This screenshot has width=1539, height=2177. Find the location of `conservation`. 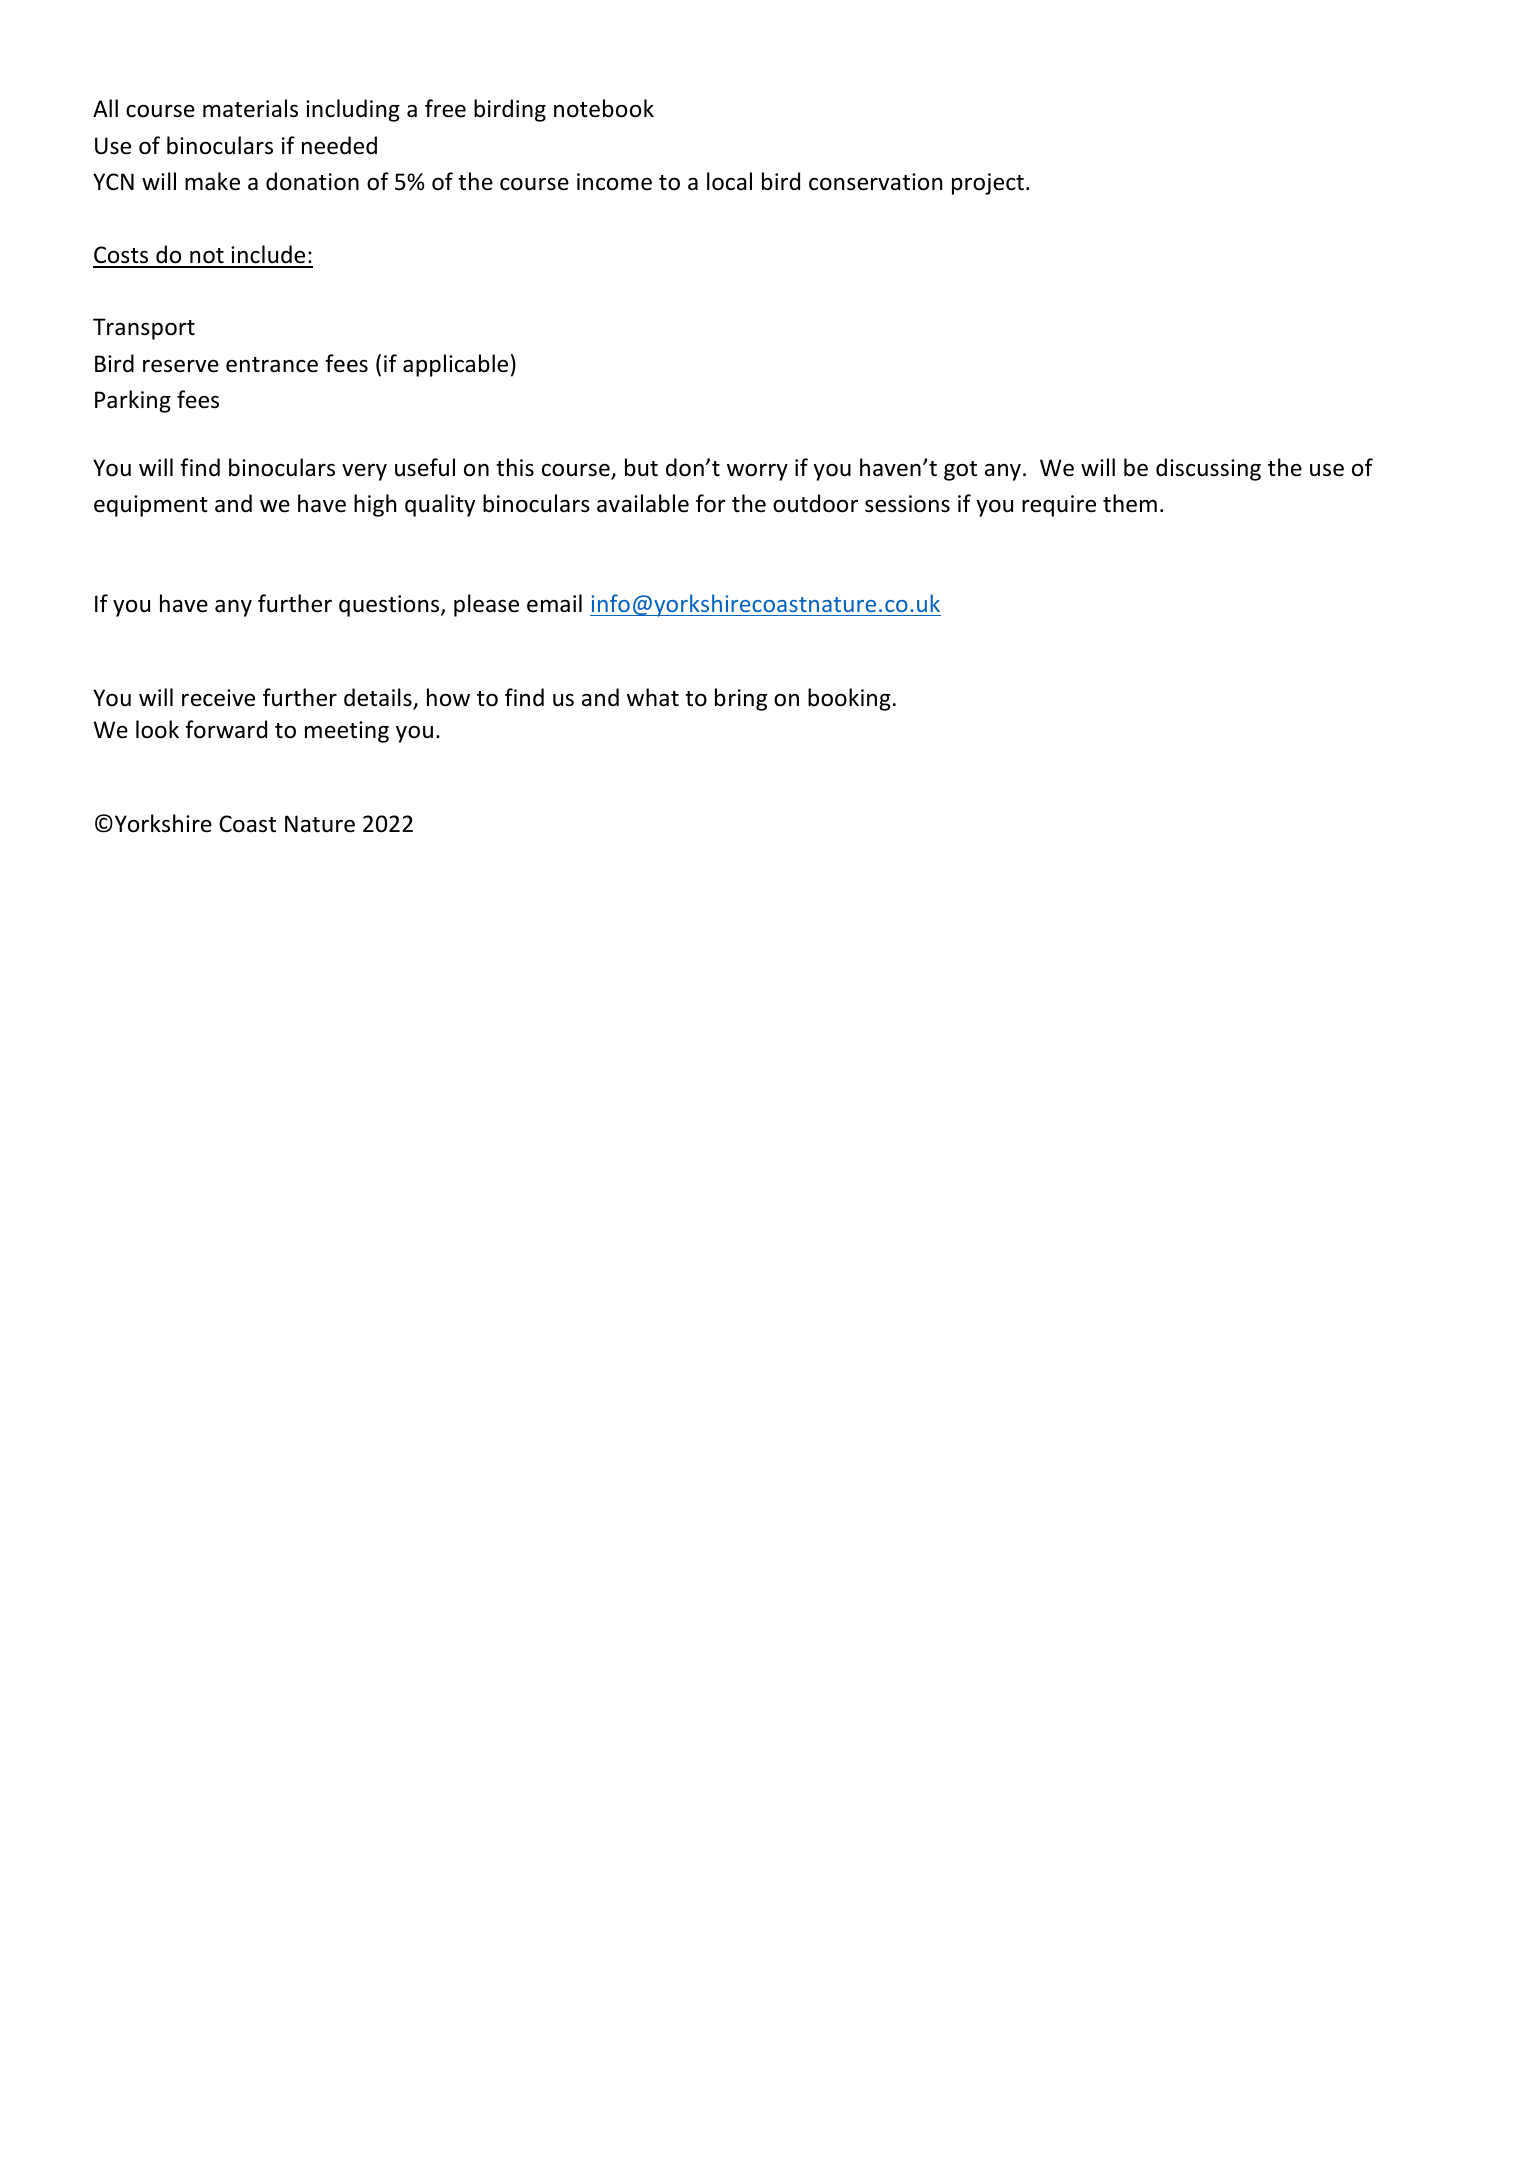

conservation is located at coordinates (875, 182).
